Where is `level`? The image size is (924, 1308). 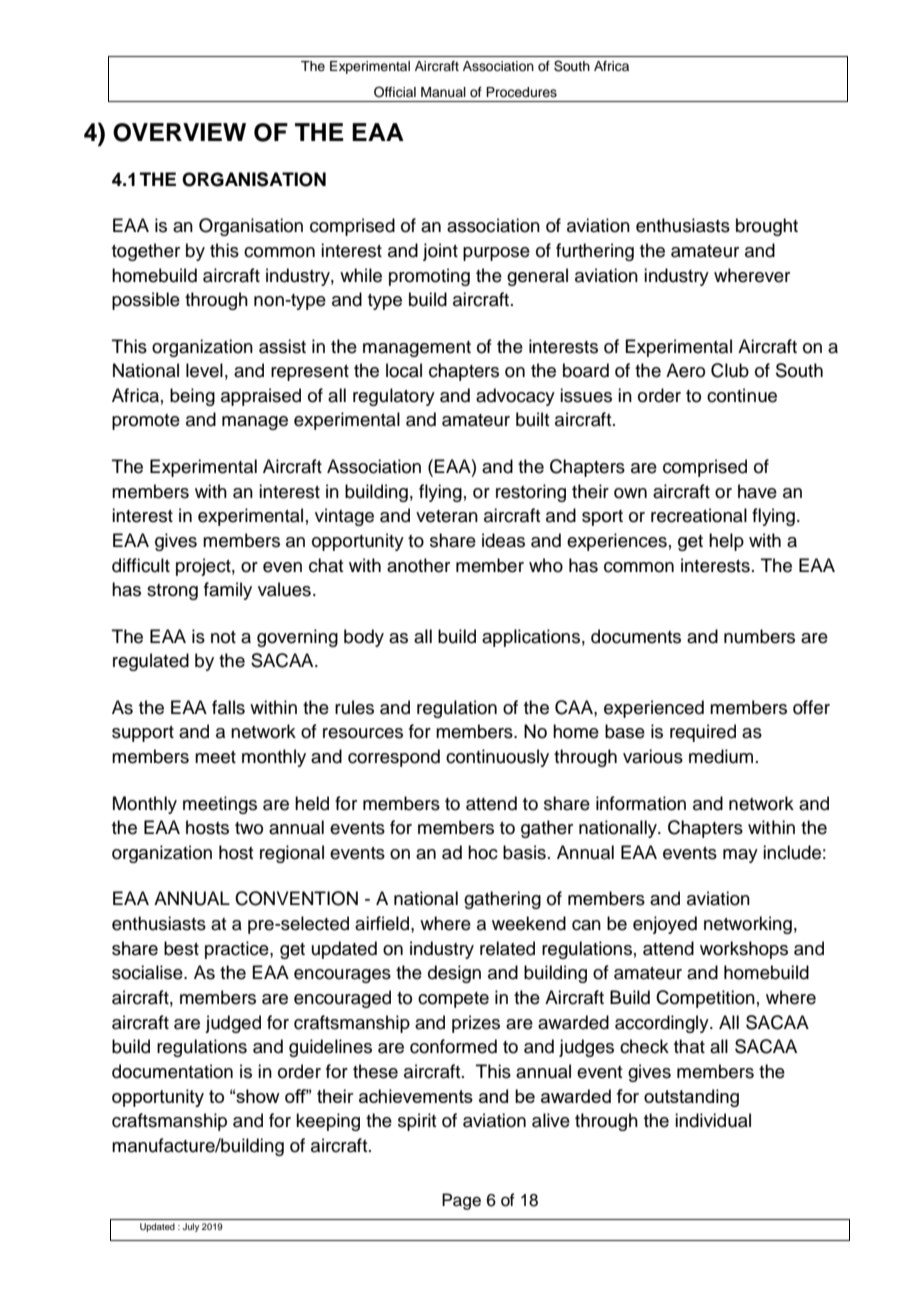 level is located at coordinates (204, 370).
